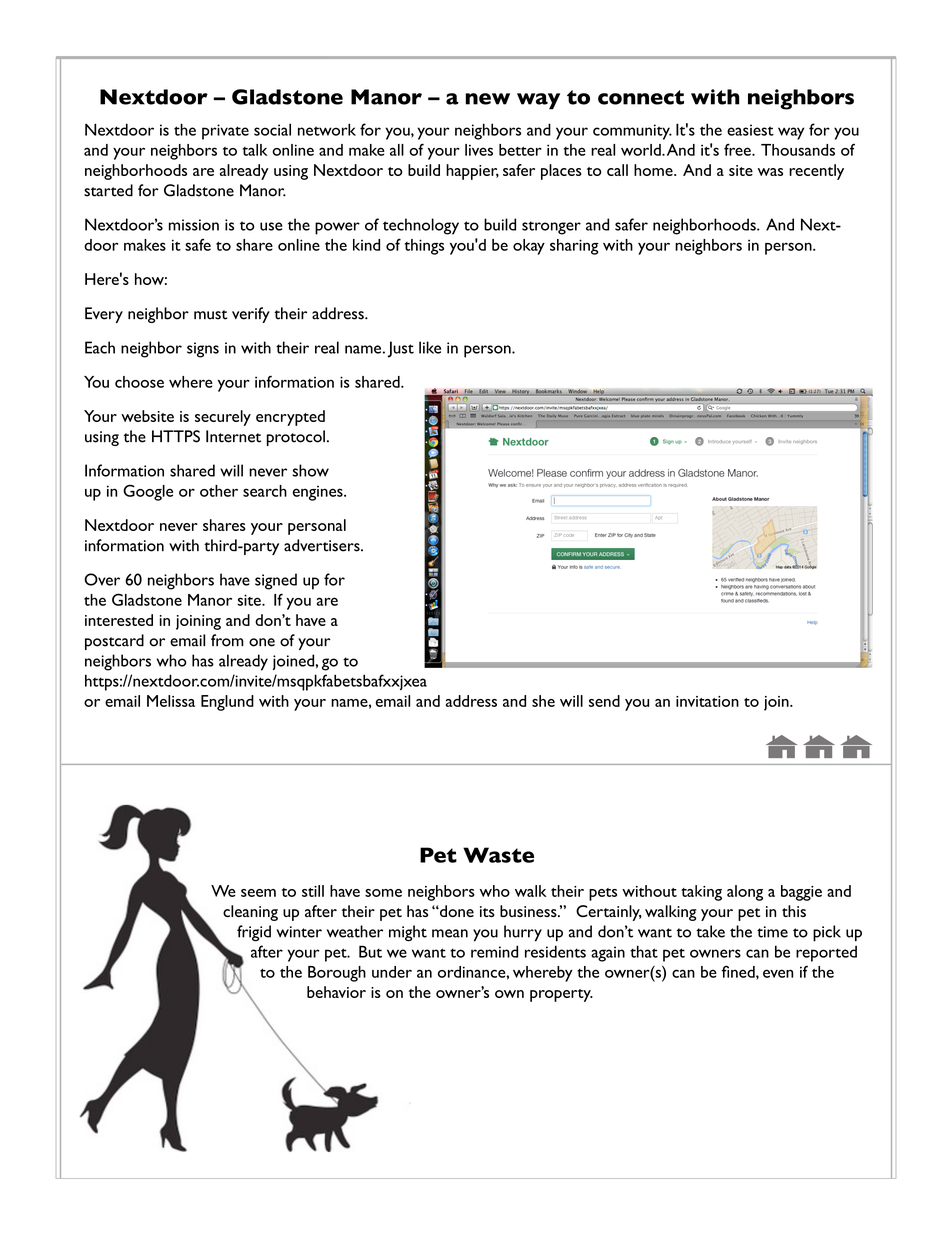  I want to click on easiest, so click(750, 130).
